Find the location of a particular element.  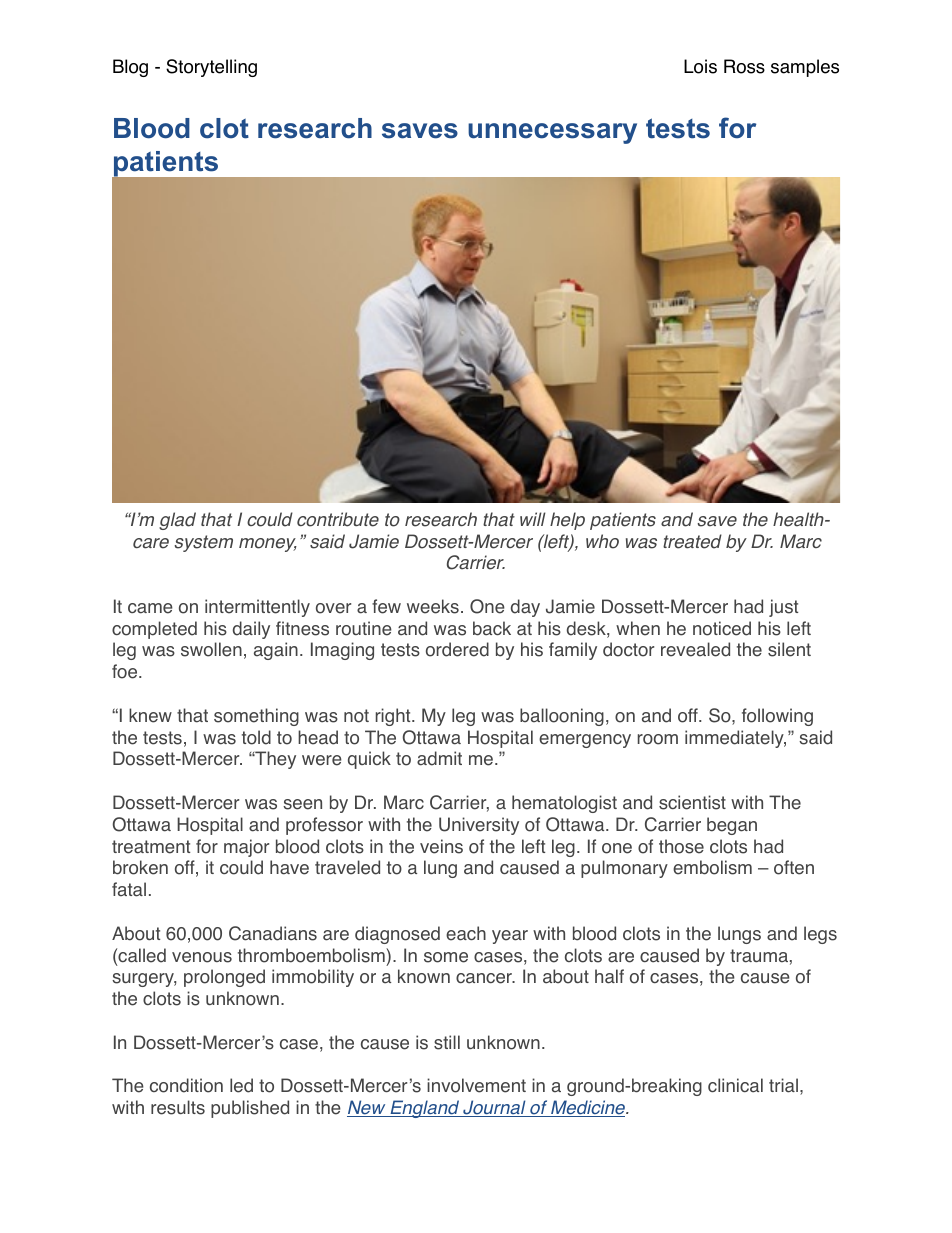

Ross is located at coordinates (744, 66).
